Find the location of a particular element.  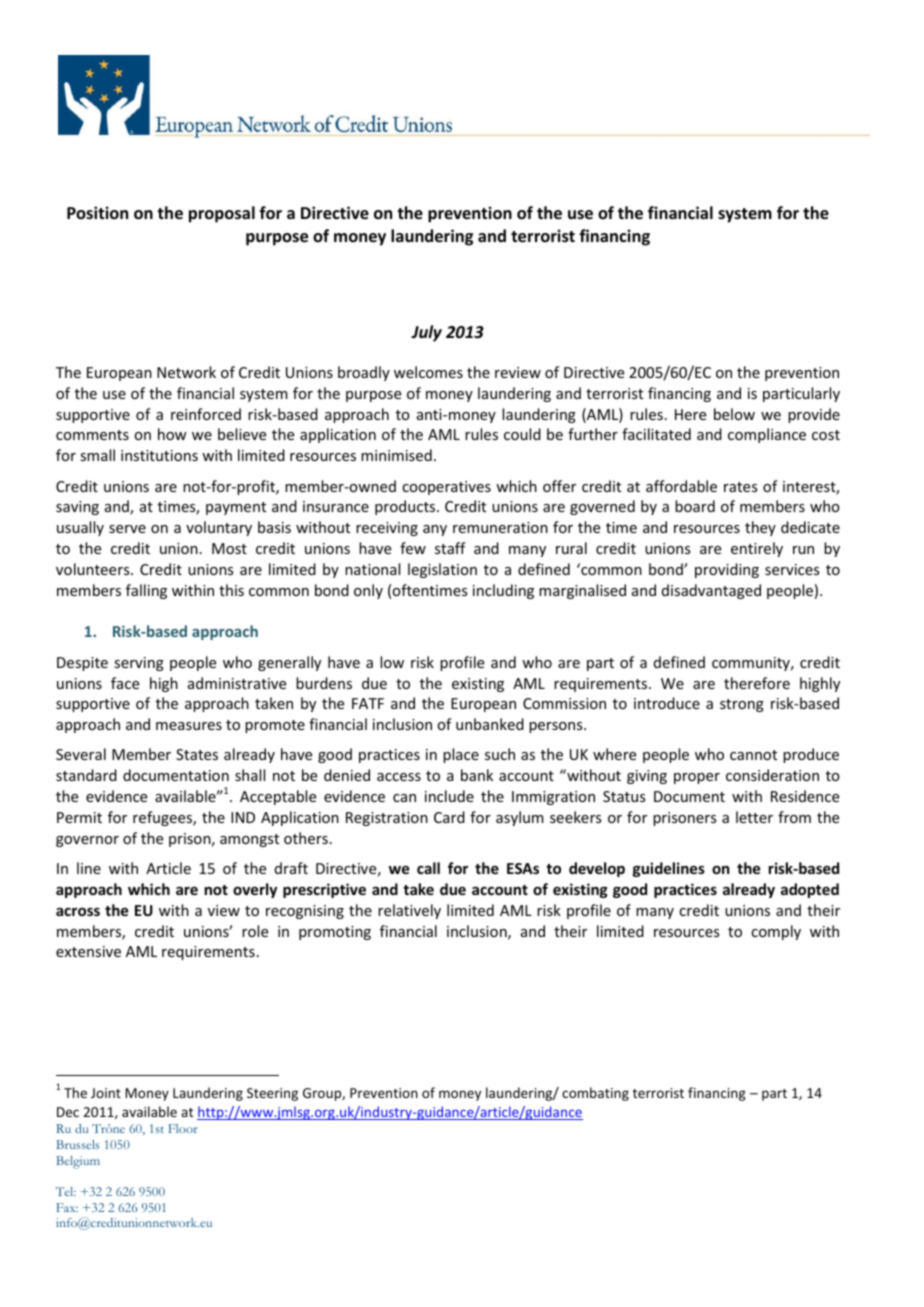

strong is located at coordinates (742, 705).
